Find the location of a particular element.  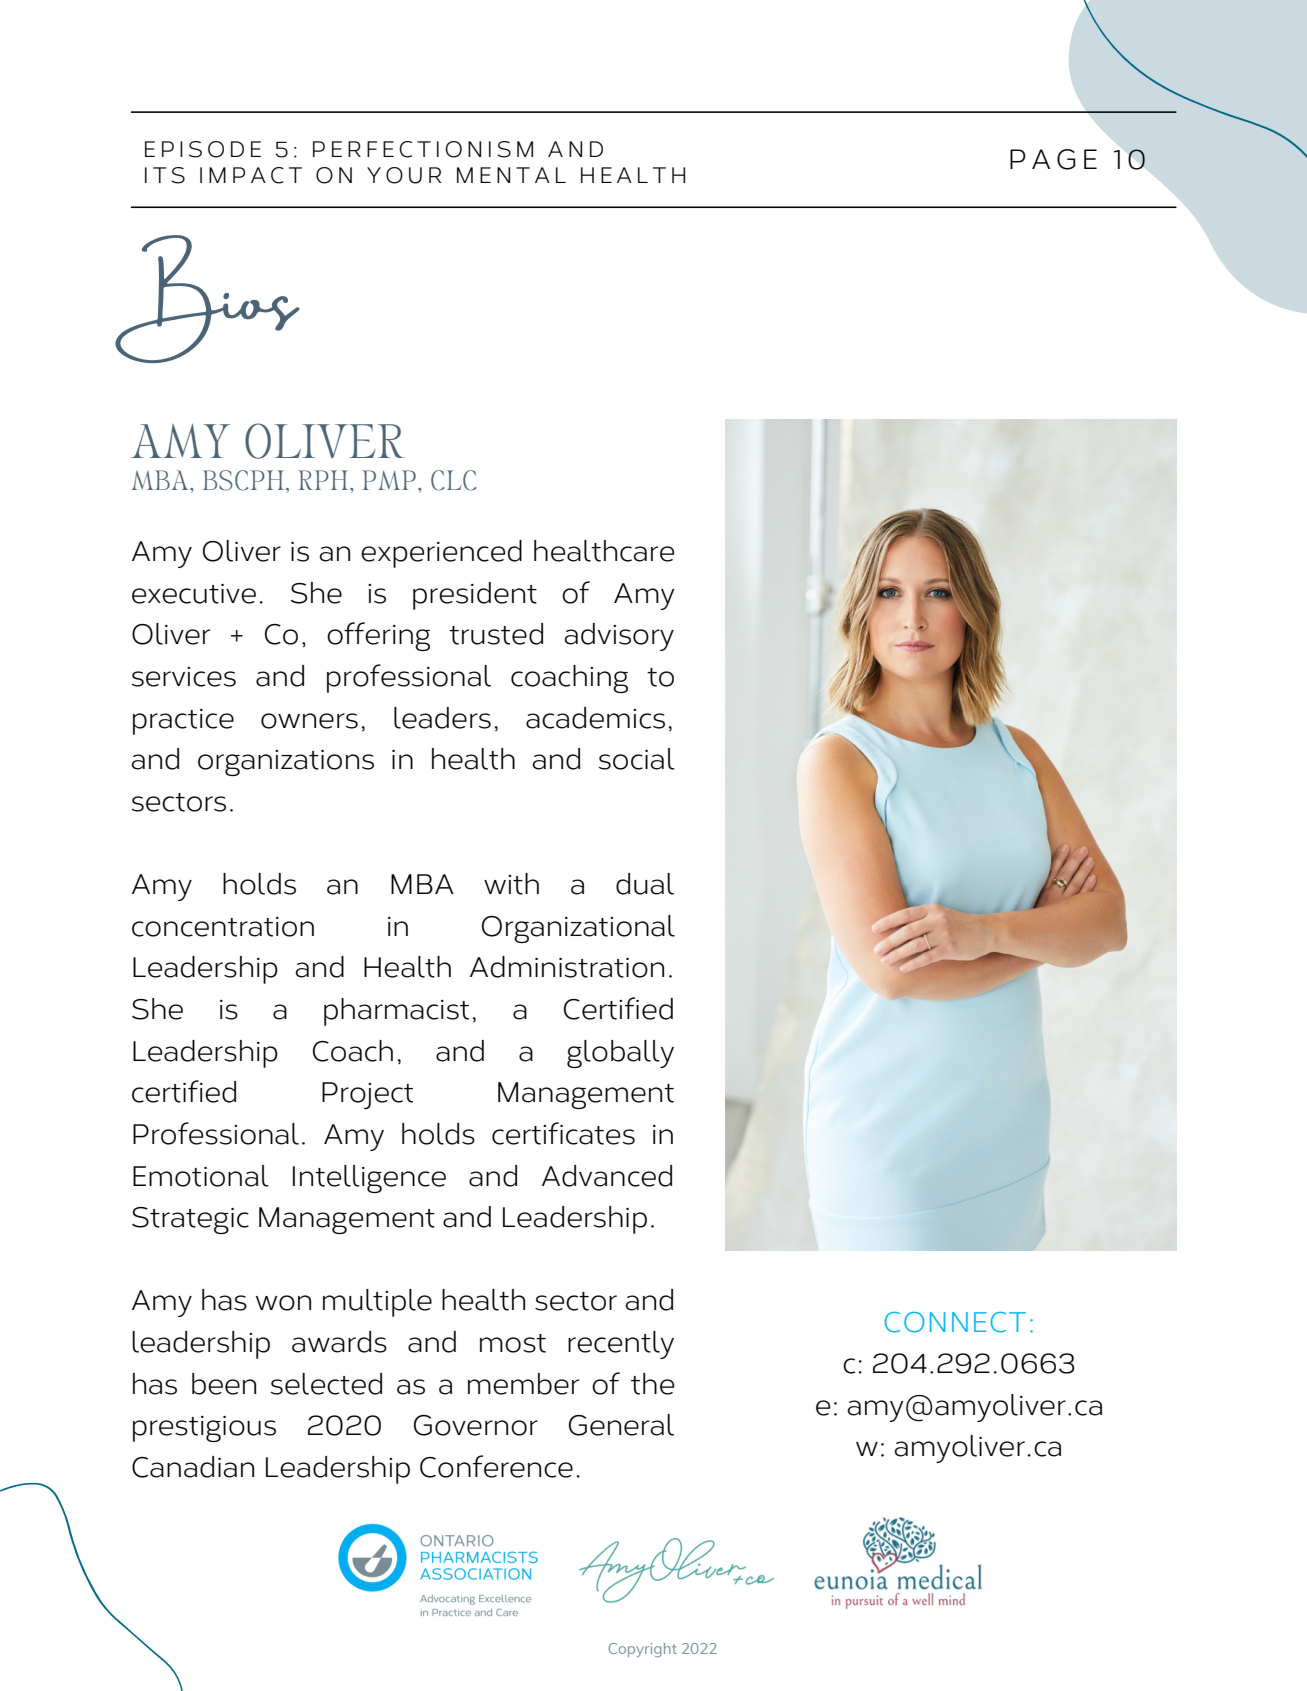

owners is located at coordinates (309, 721).
